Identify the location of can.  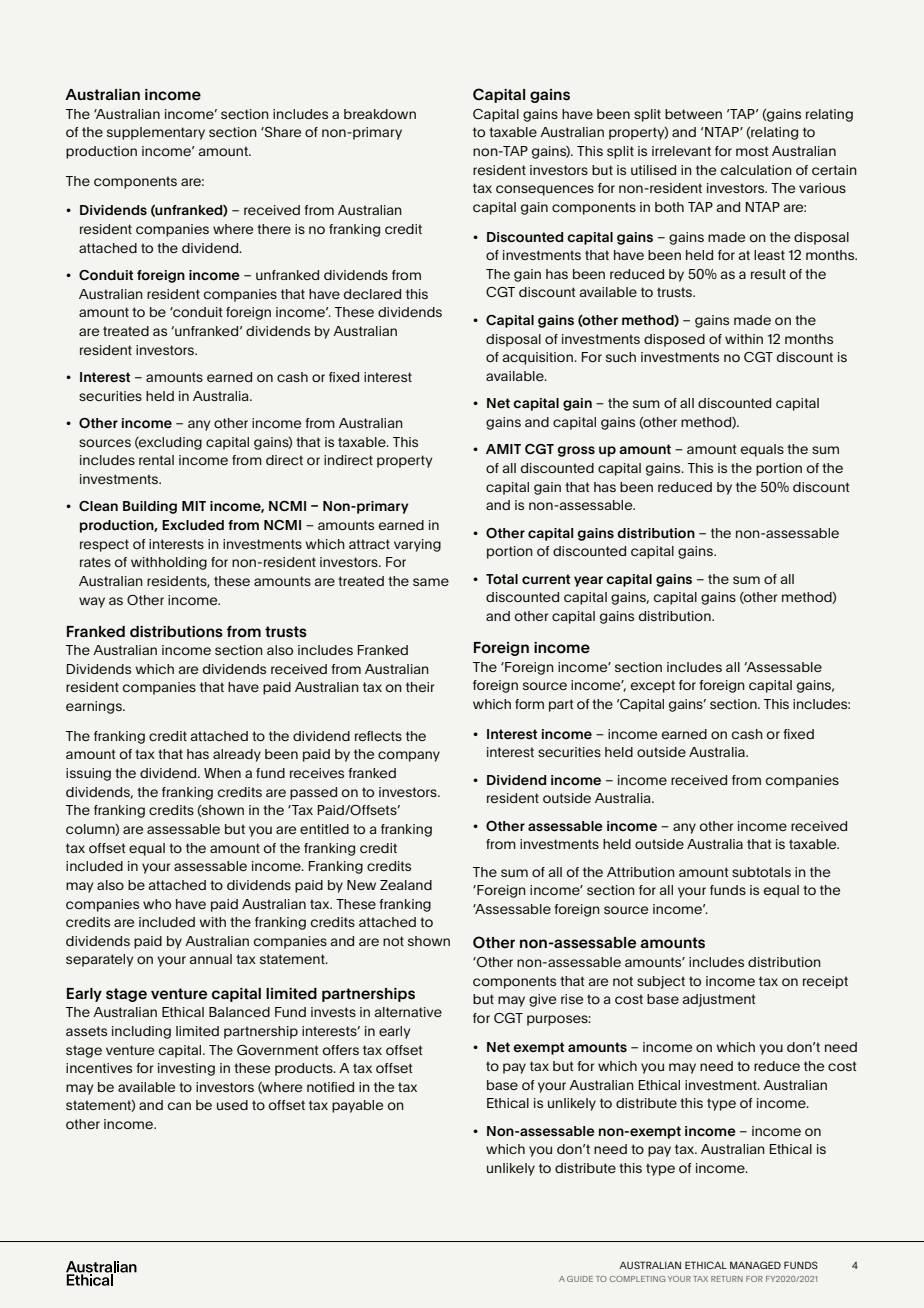
(179, 1106).
